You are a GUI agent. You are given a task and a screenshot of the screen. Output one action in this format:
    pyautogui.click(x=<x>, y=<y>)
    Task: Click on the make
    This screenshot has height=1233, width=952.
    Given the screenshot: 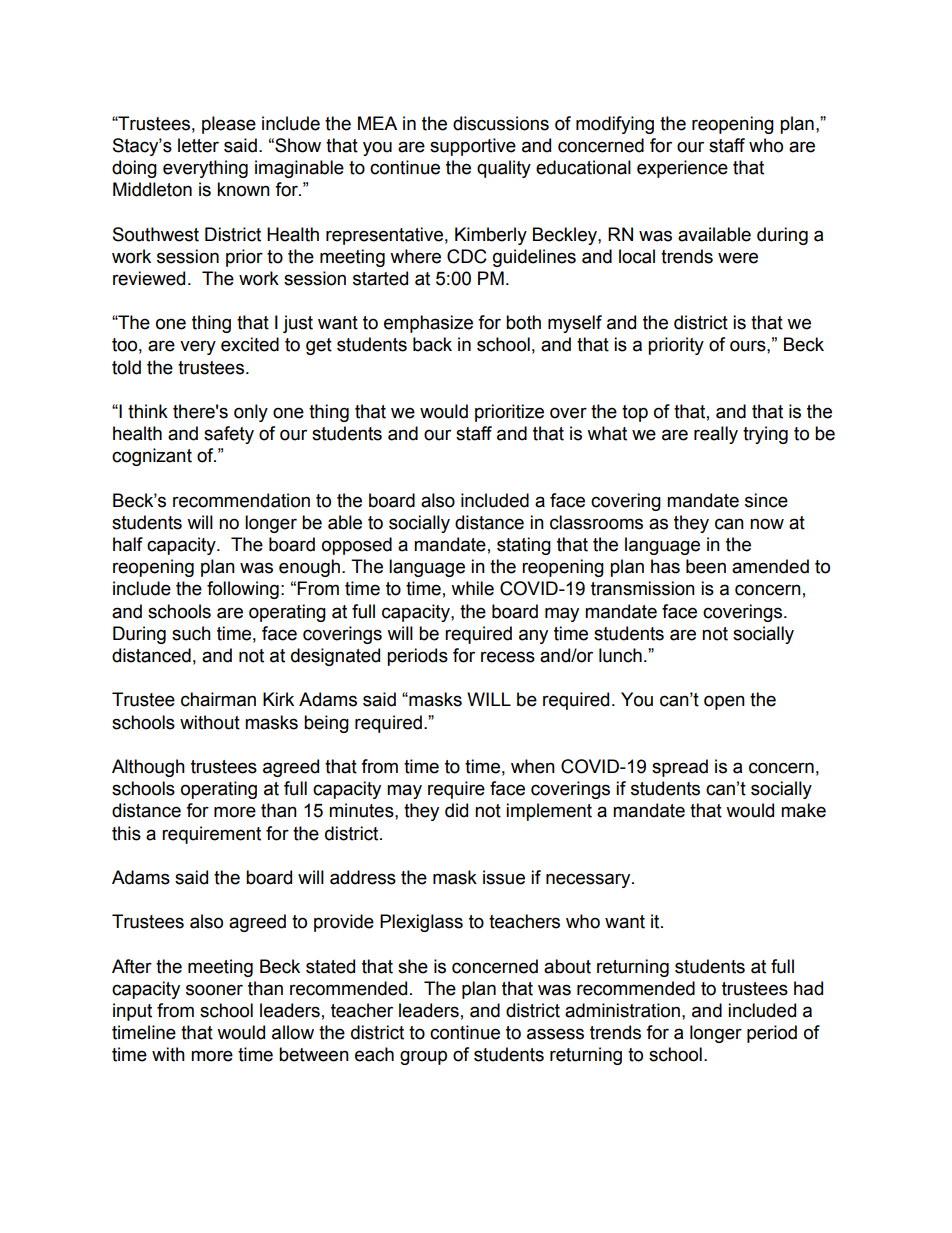 What is the action you would take?
    pyautogui.click(x=803, y=810)
